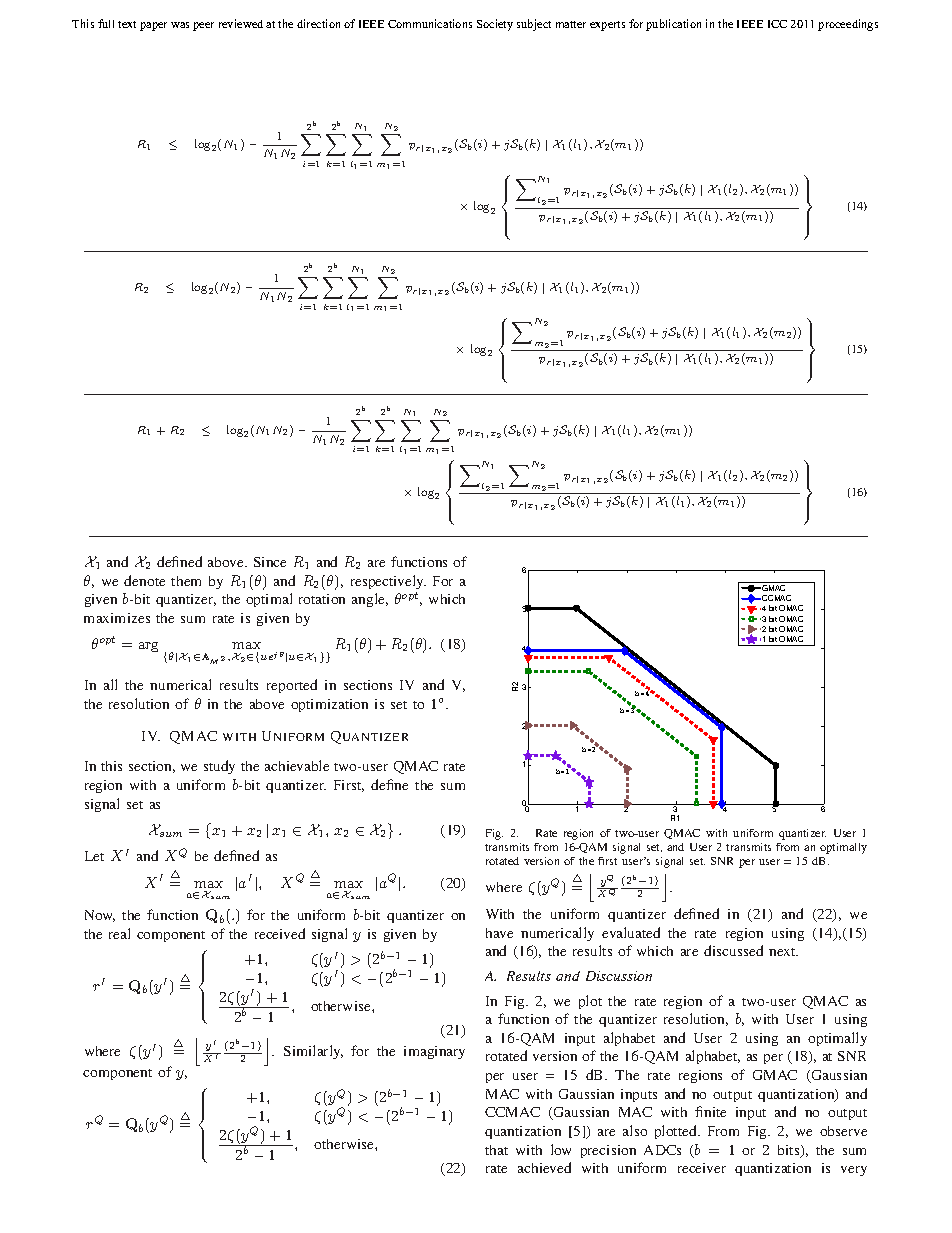  I want to click on respectively, so click(388, 582).
